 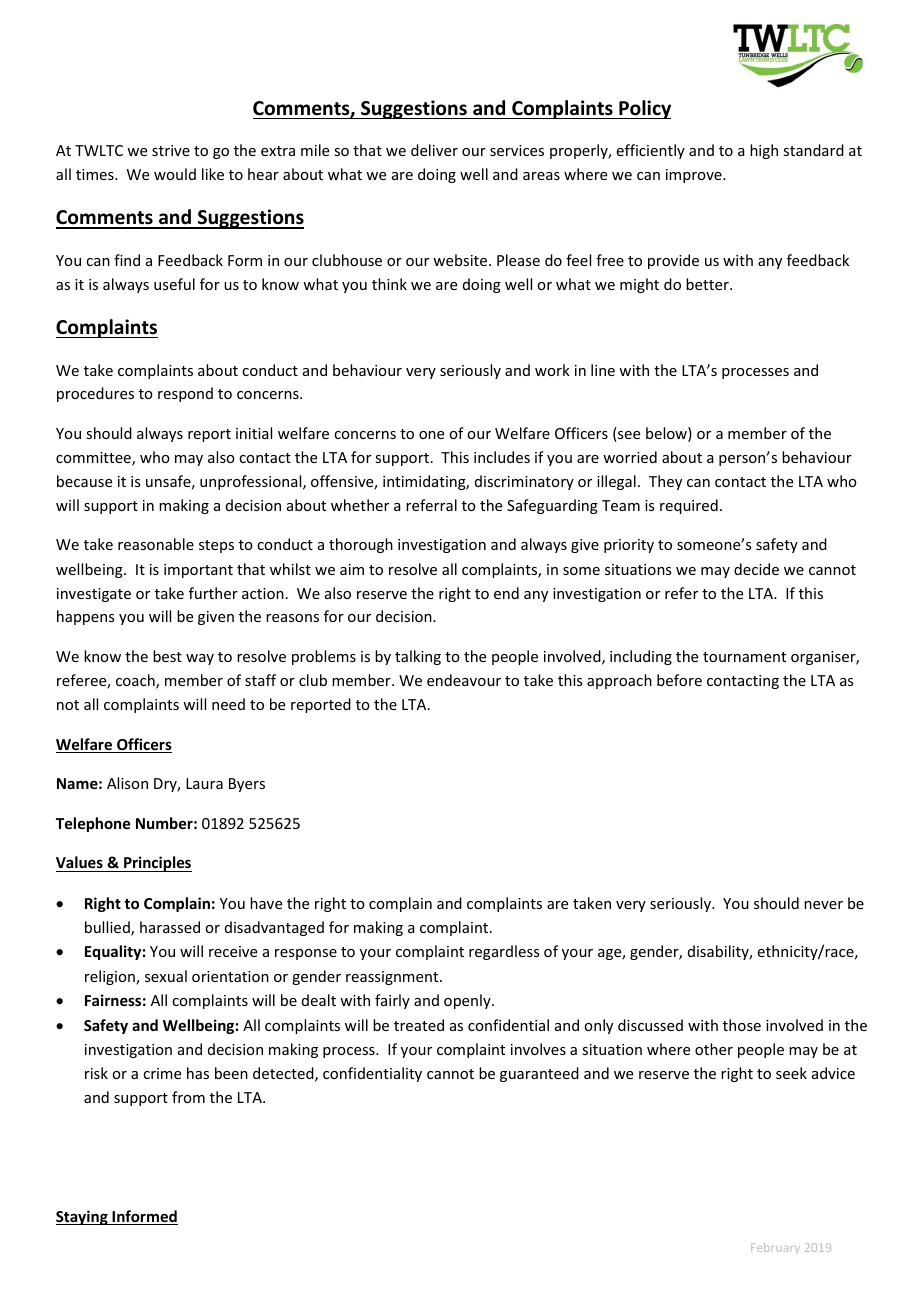 I want to click on deliver, so click(x=434, y=150).
